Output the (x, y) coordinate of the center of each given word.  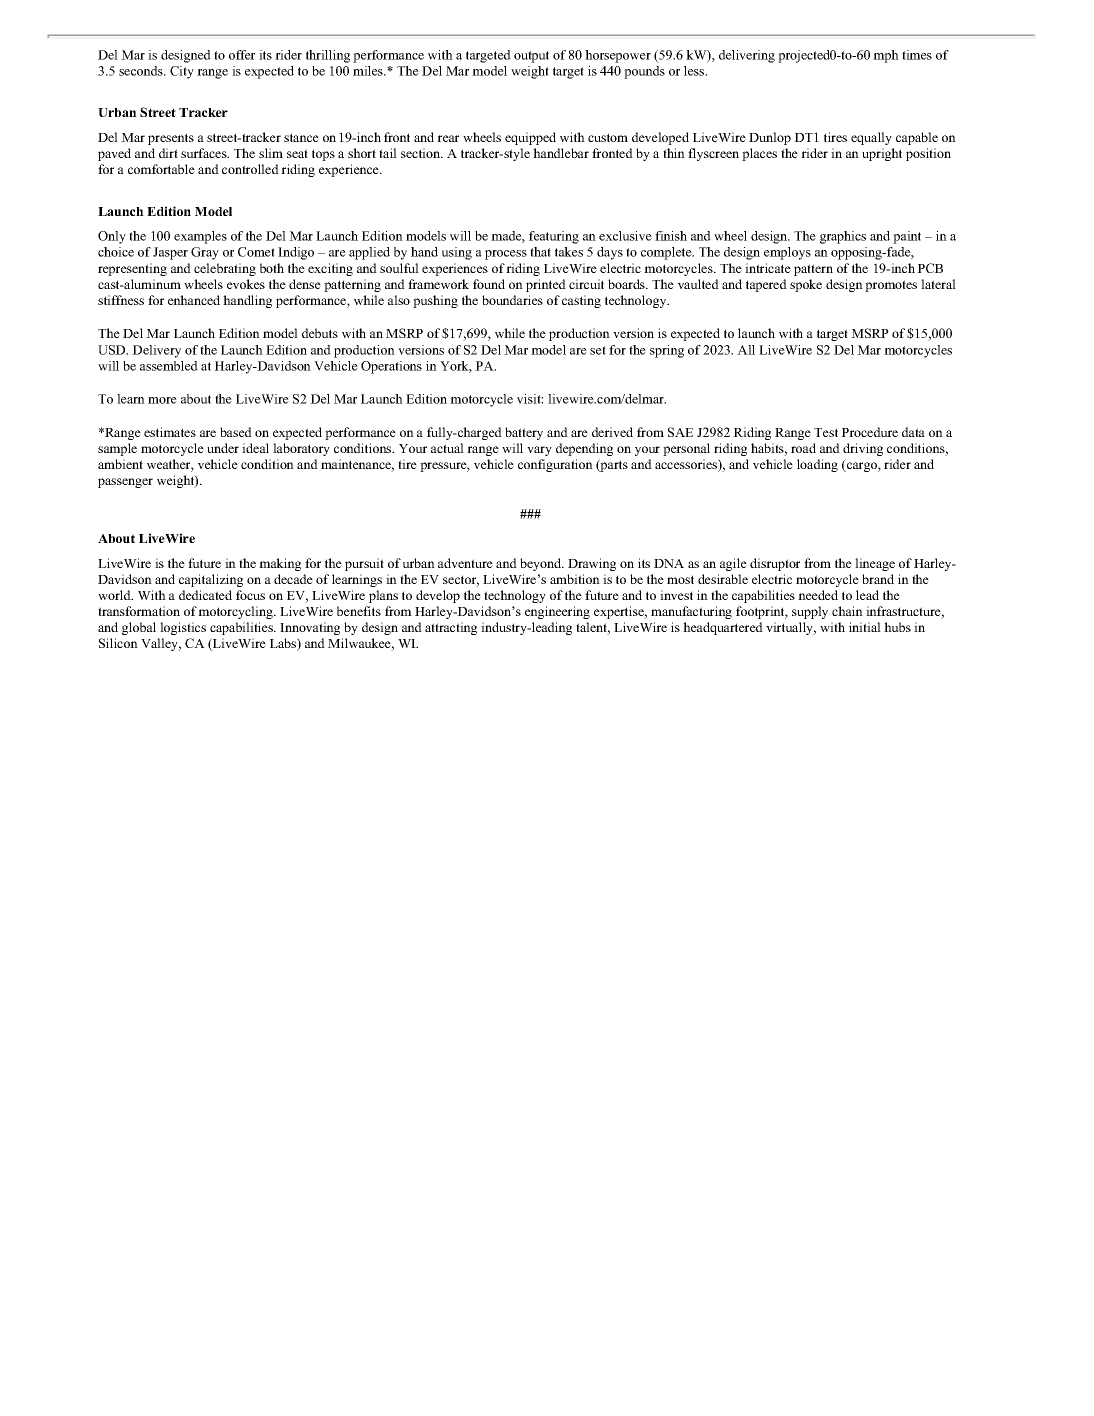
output (531, 57)
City (182, 72)
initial (865, 627)
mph (886, 56)
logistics (183, 628)
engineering (557, 612)
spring (667, 351)
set (598, 350)
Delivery (156, 351)
